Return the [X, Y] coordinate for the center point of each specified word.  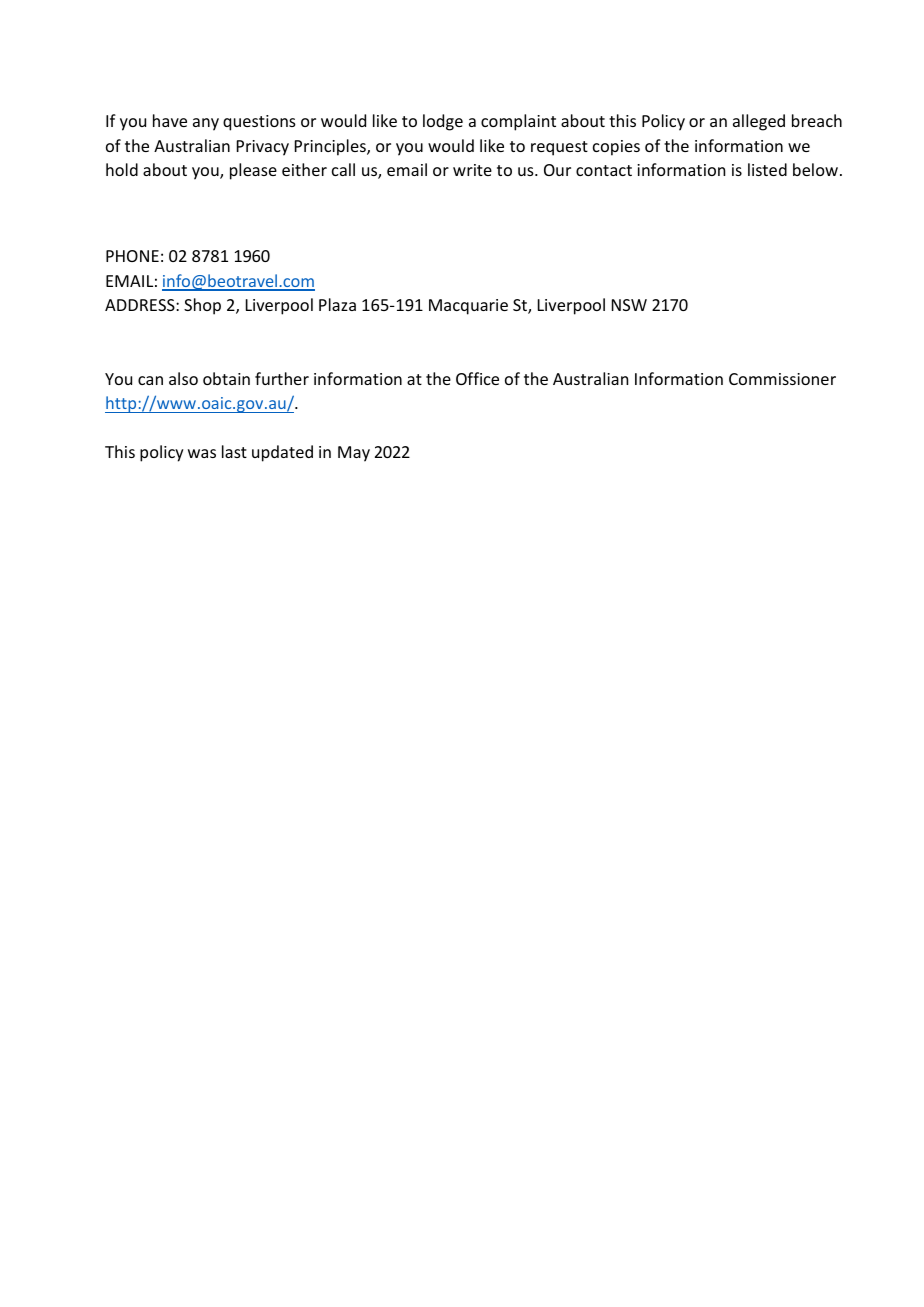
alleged [759, 122]
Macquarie [468, 307]
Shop [202, 306]
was [202, 453]
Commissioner [782, 379]
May [354, 454]
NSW [629, 305]
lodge [443, 122]
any [206, 124]
